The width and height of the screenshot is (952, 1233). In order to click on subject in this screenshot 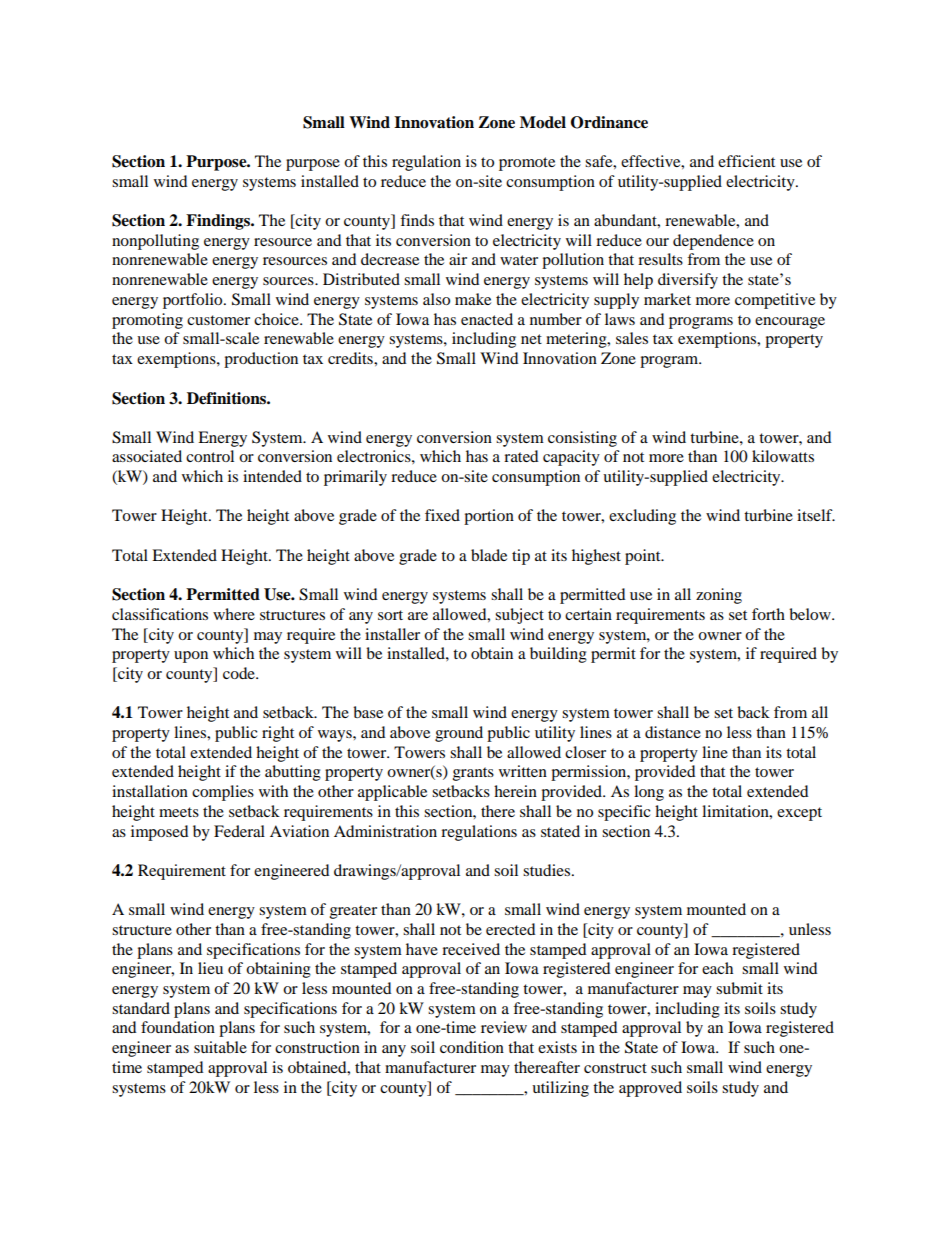, I will do `click(519, 616)`.
